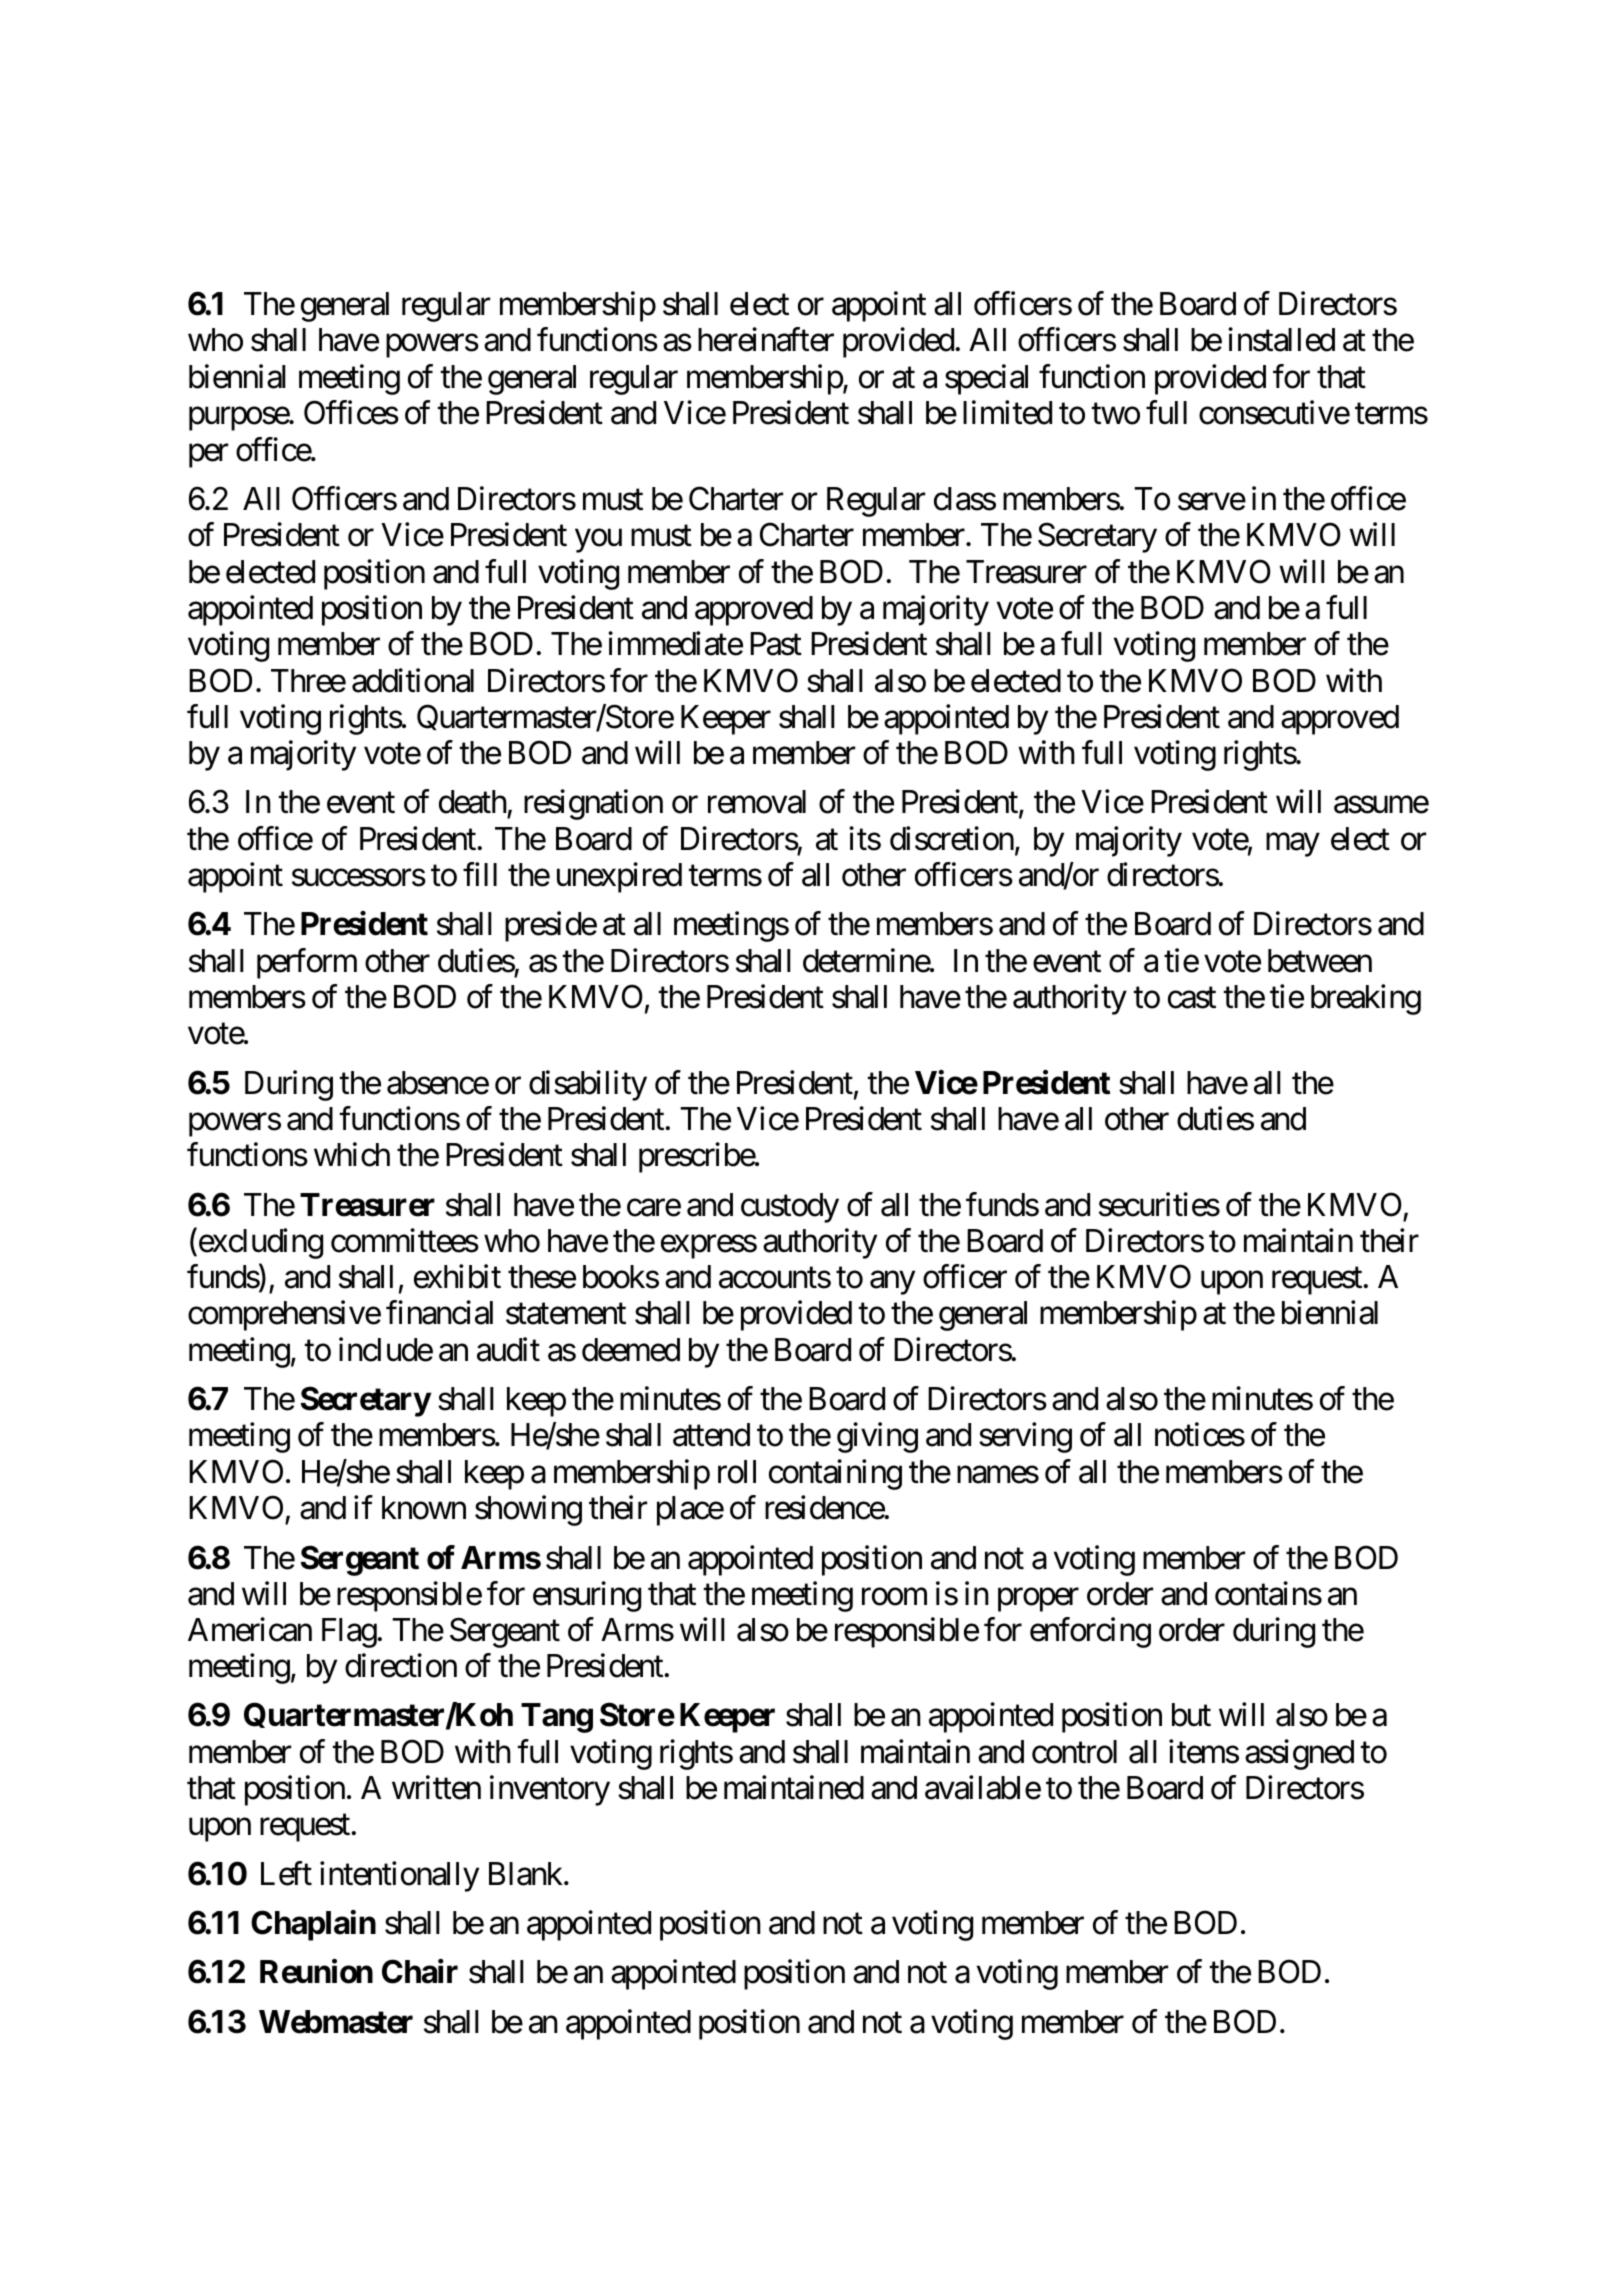 This document has height=2278, width=1609. What do you see at coordinates (424, 1508) in the document?
I see `known` at bounding box center [424, 1508].
